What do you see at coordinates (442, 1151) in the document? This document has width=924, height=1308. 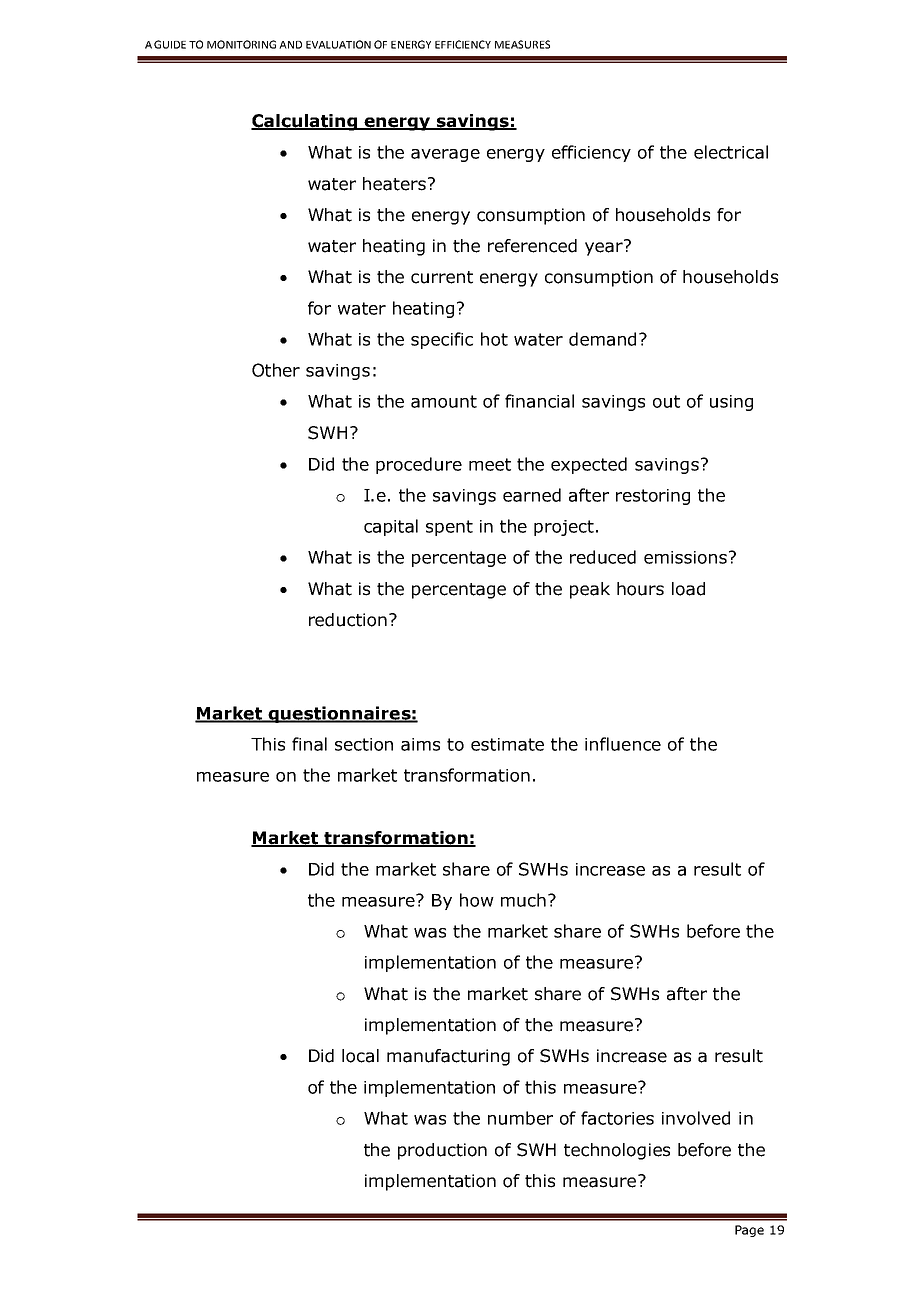 I see `production` at bounding box center [442, 1151].
